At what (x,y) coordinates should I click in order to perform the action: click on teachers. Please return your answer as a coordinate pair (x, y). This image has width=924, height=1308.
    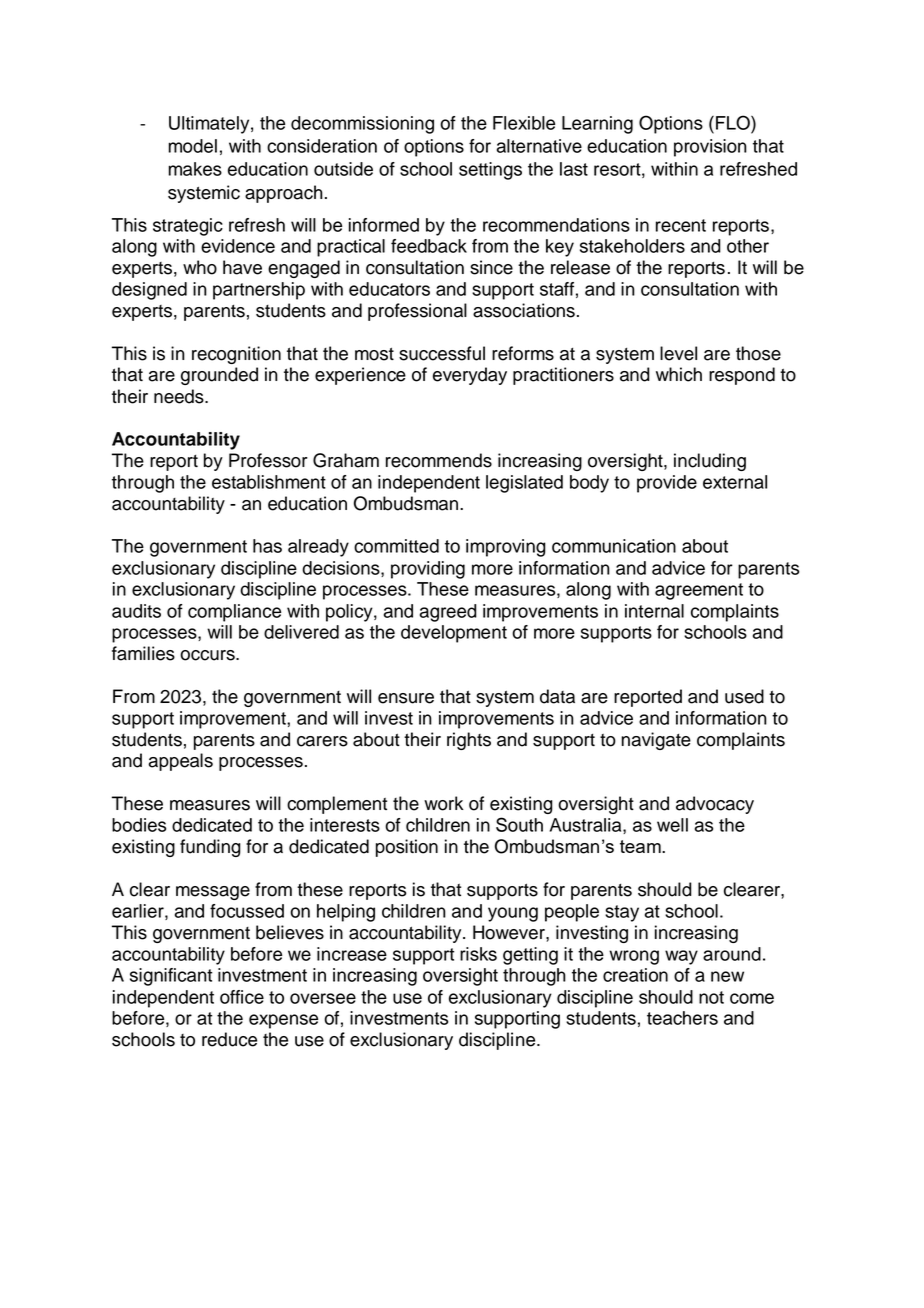
    Looking at the image, I should click on (682, 1018).
